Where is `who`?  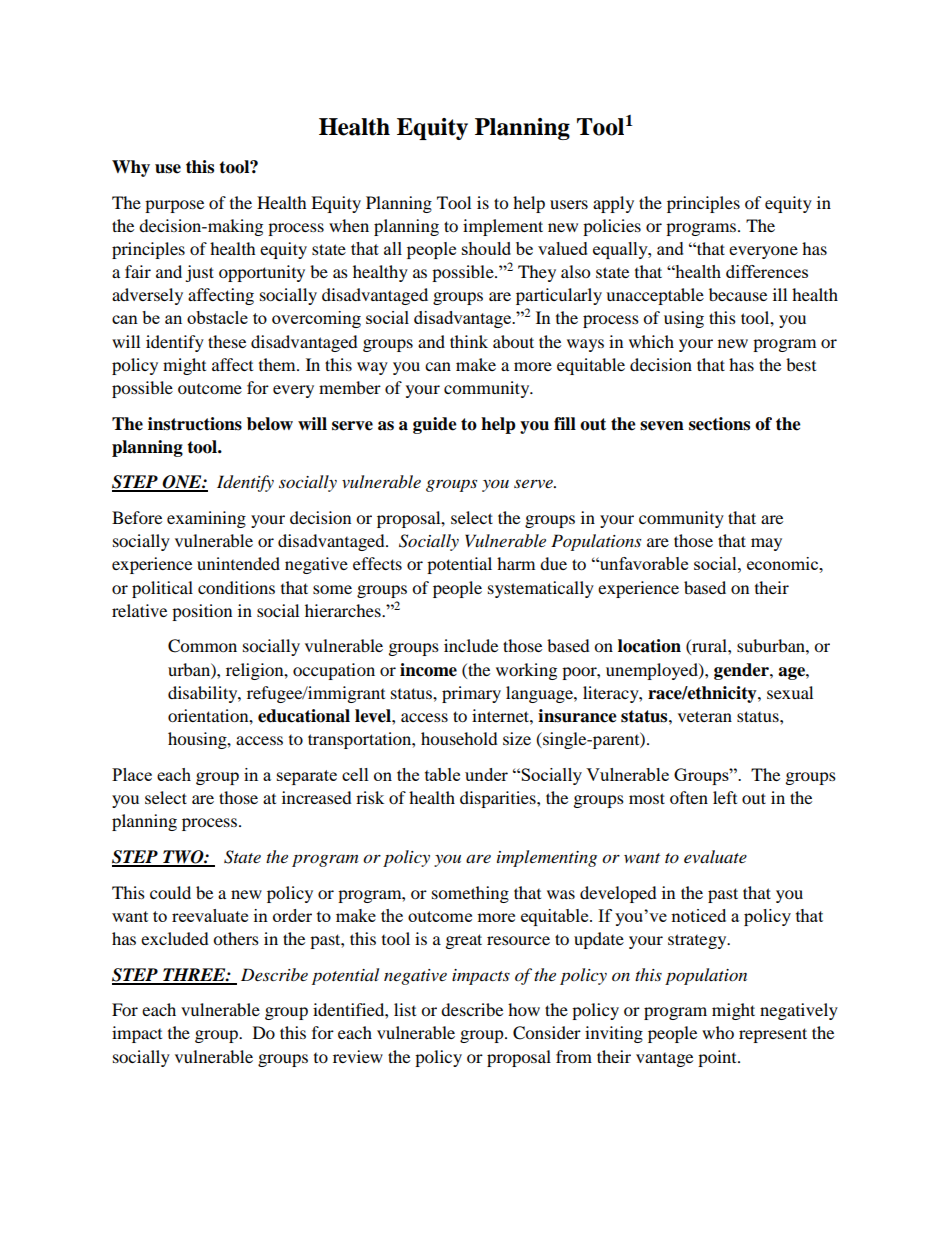 who is located at coordinates (718, 1032).
